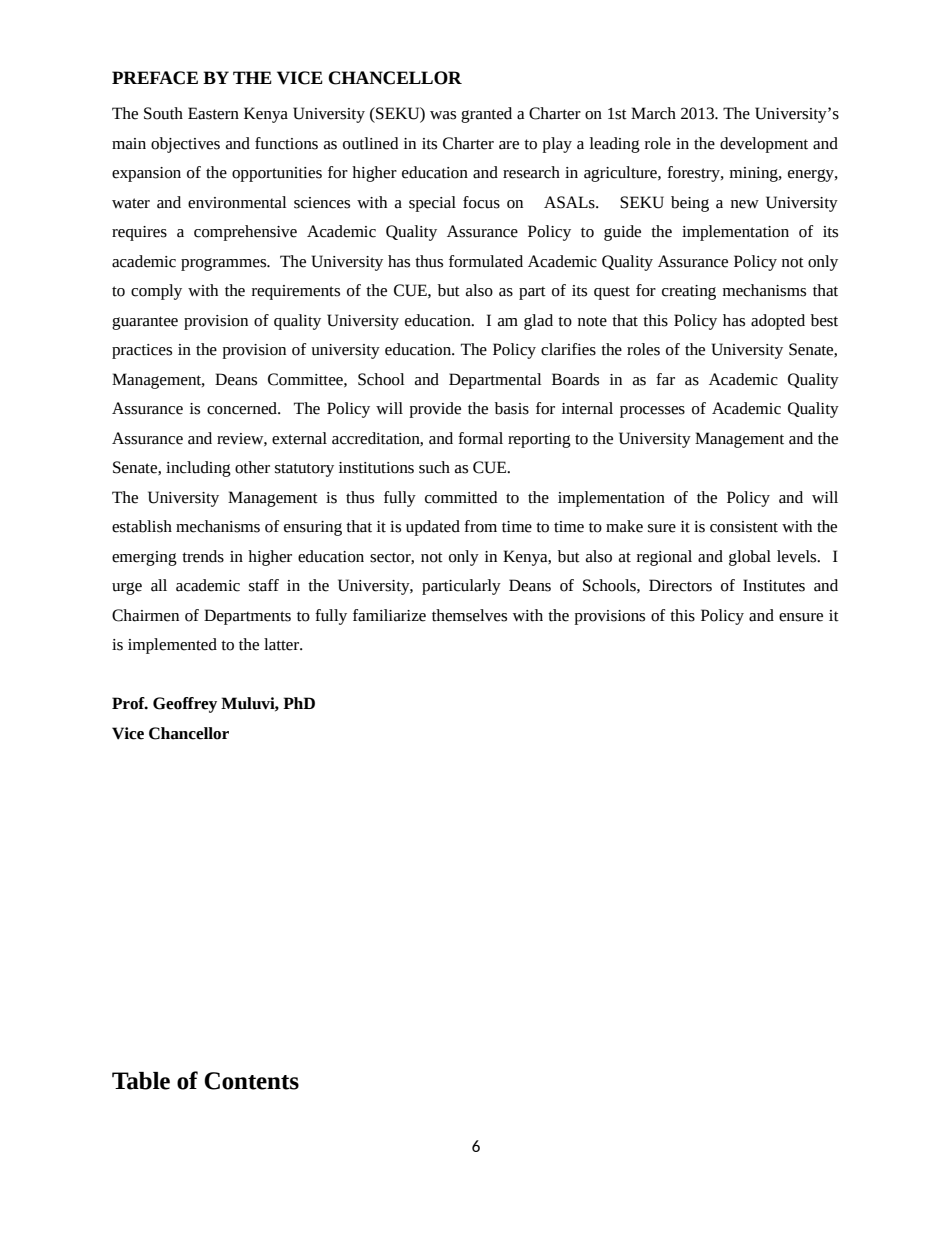 The width and height of the document is (952, 1233). What do you see at coordinates (778, 322) in the document?
I see `adopted` at bounding box center [778, 322].
